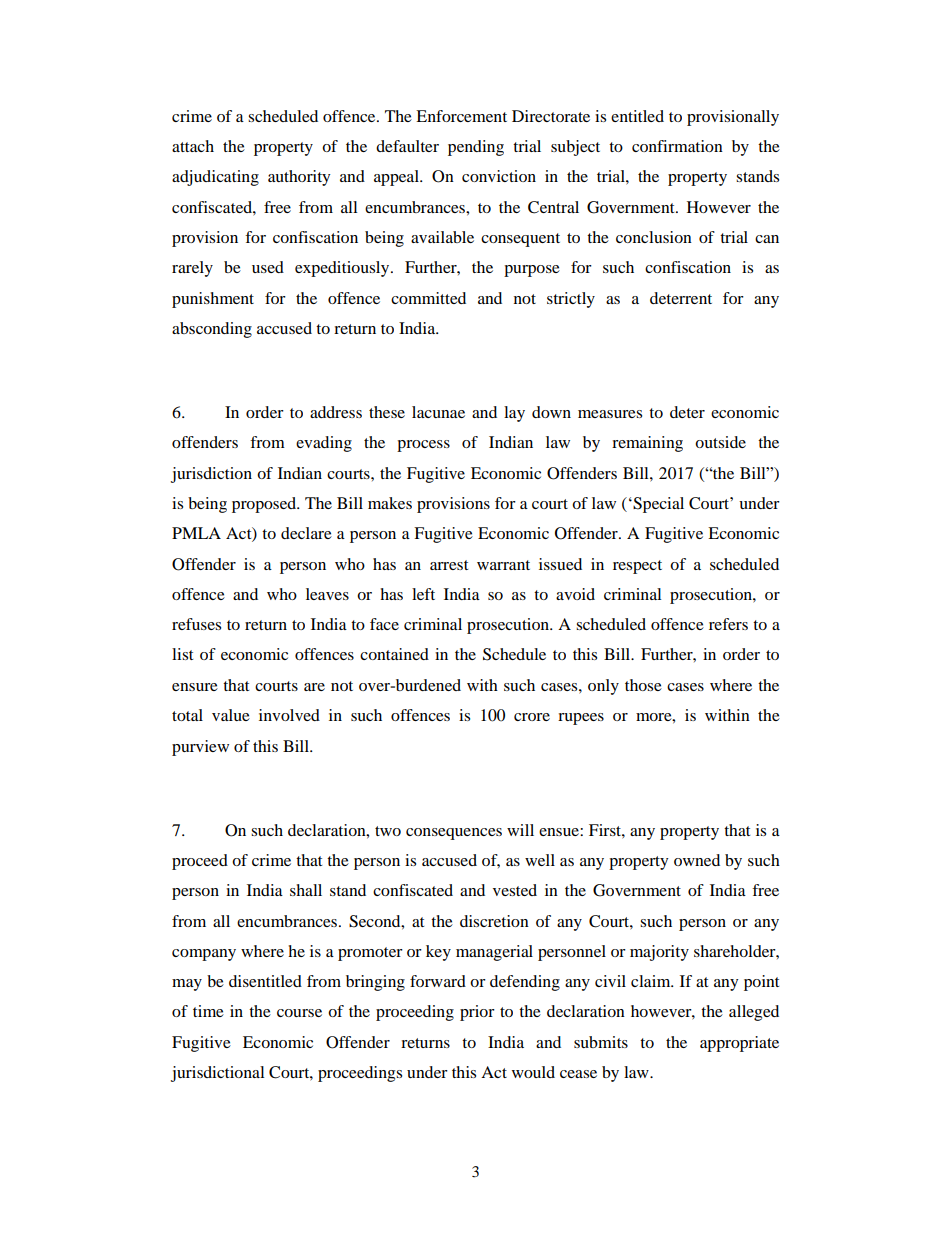  What do you see at coordinates (720, 442) in the image?
I see `outside` at bounding box center [720, 442].
